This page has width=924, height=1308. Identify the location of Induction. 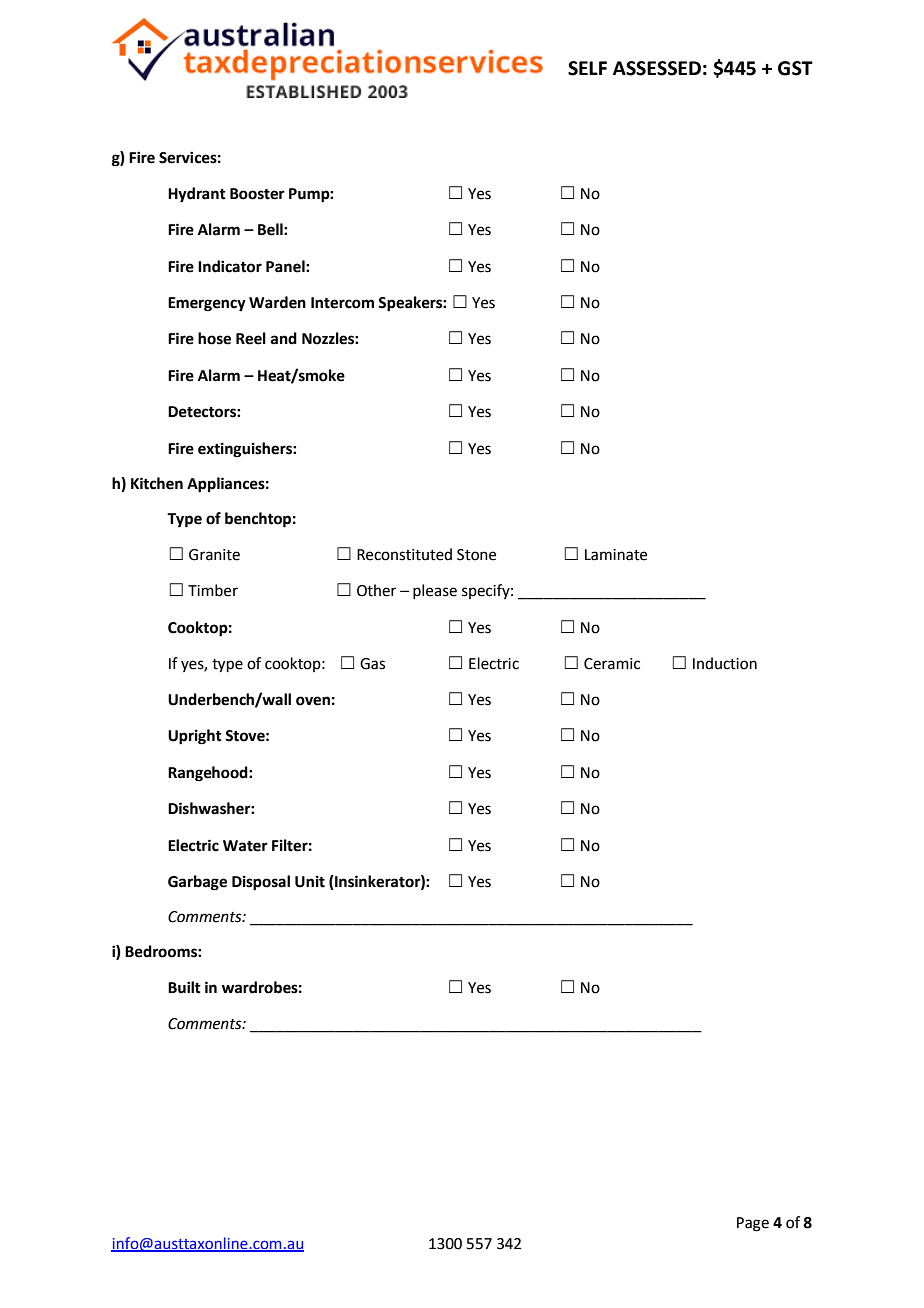
(725, 663).
